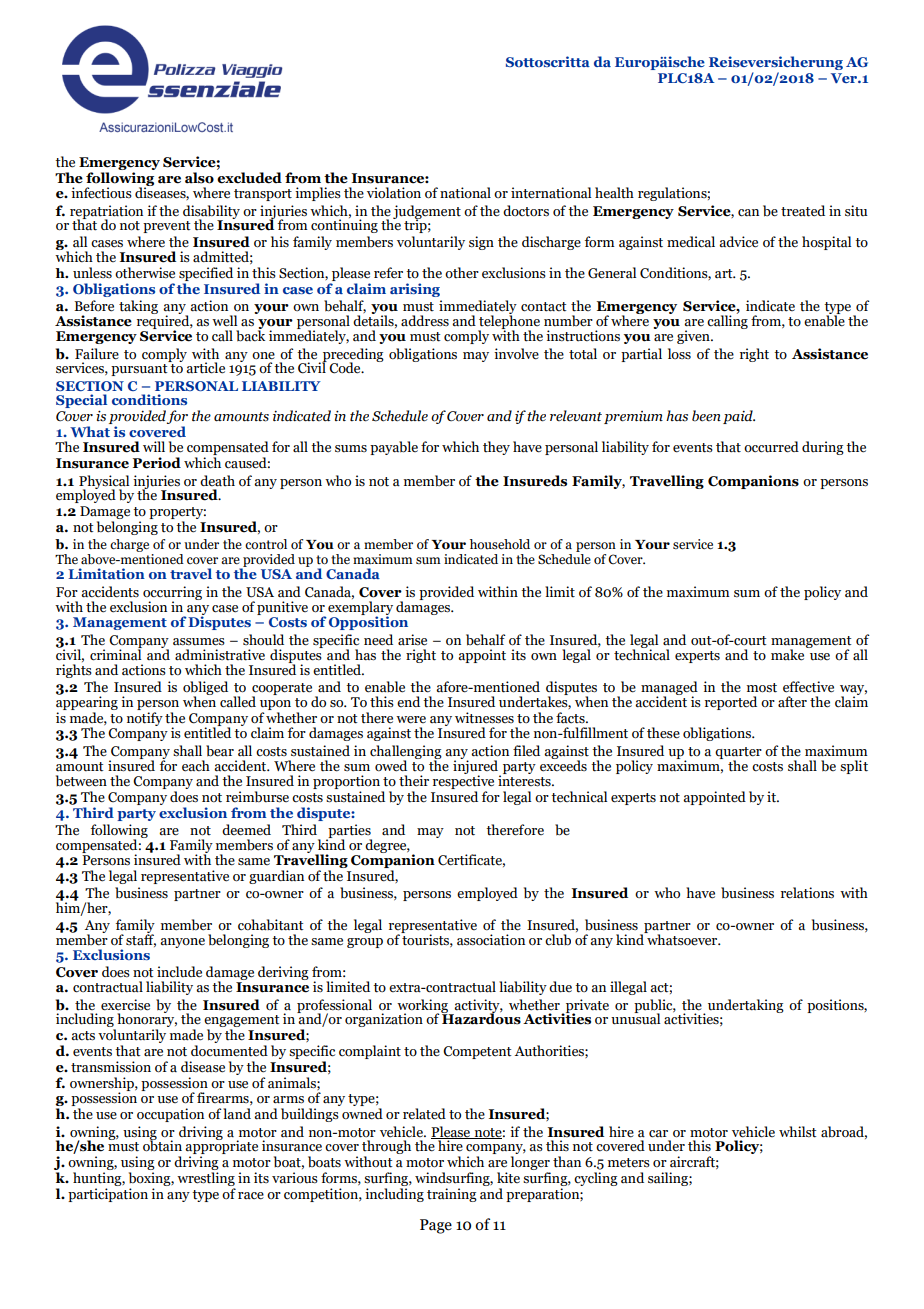  Describe the element at coordinates (206, 1179) in the image. I see `wrestling` at that location.
